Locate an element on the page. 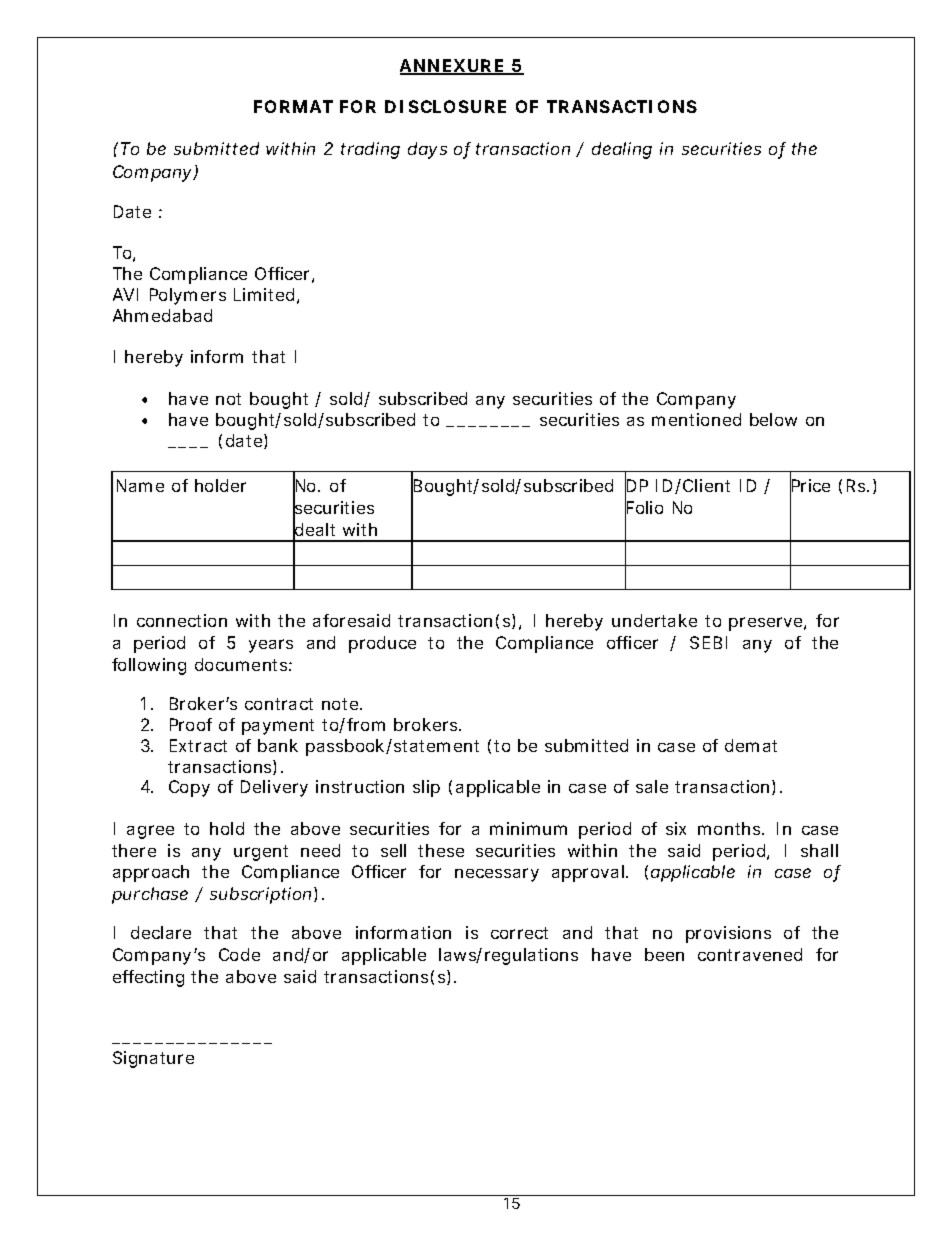  trading is located at coordinates (370, 150).
